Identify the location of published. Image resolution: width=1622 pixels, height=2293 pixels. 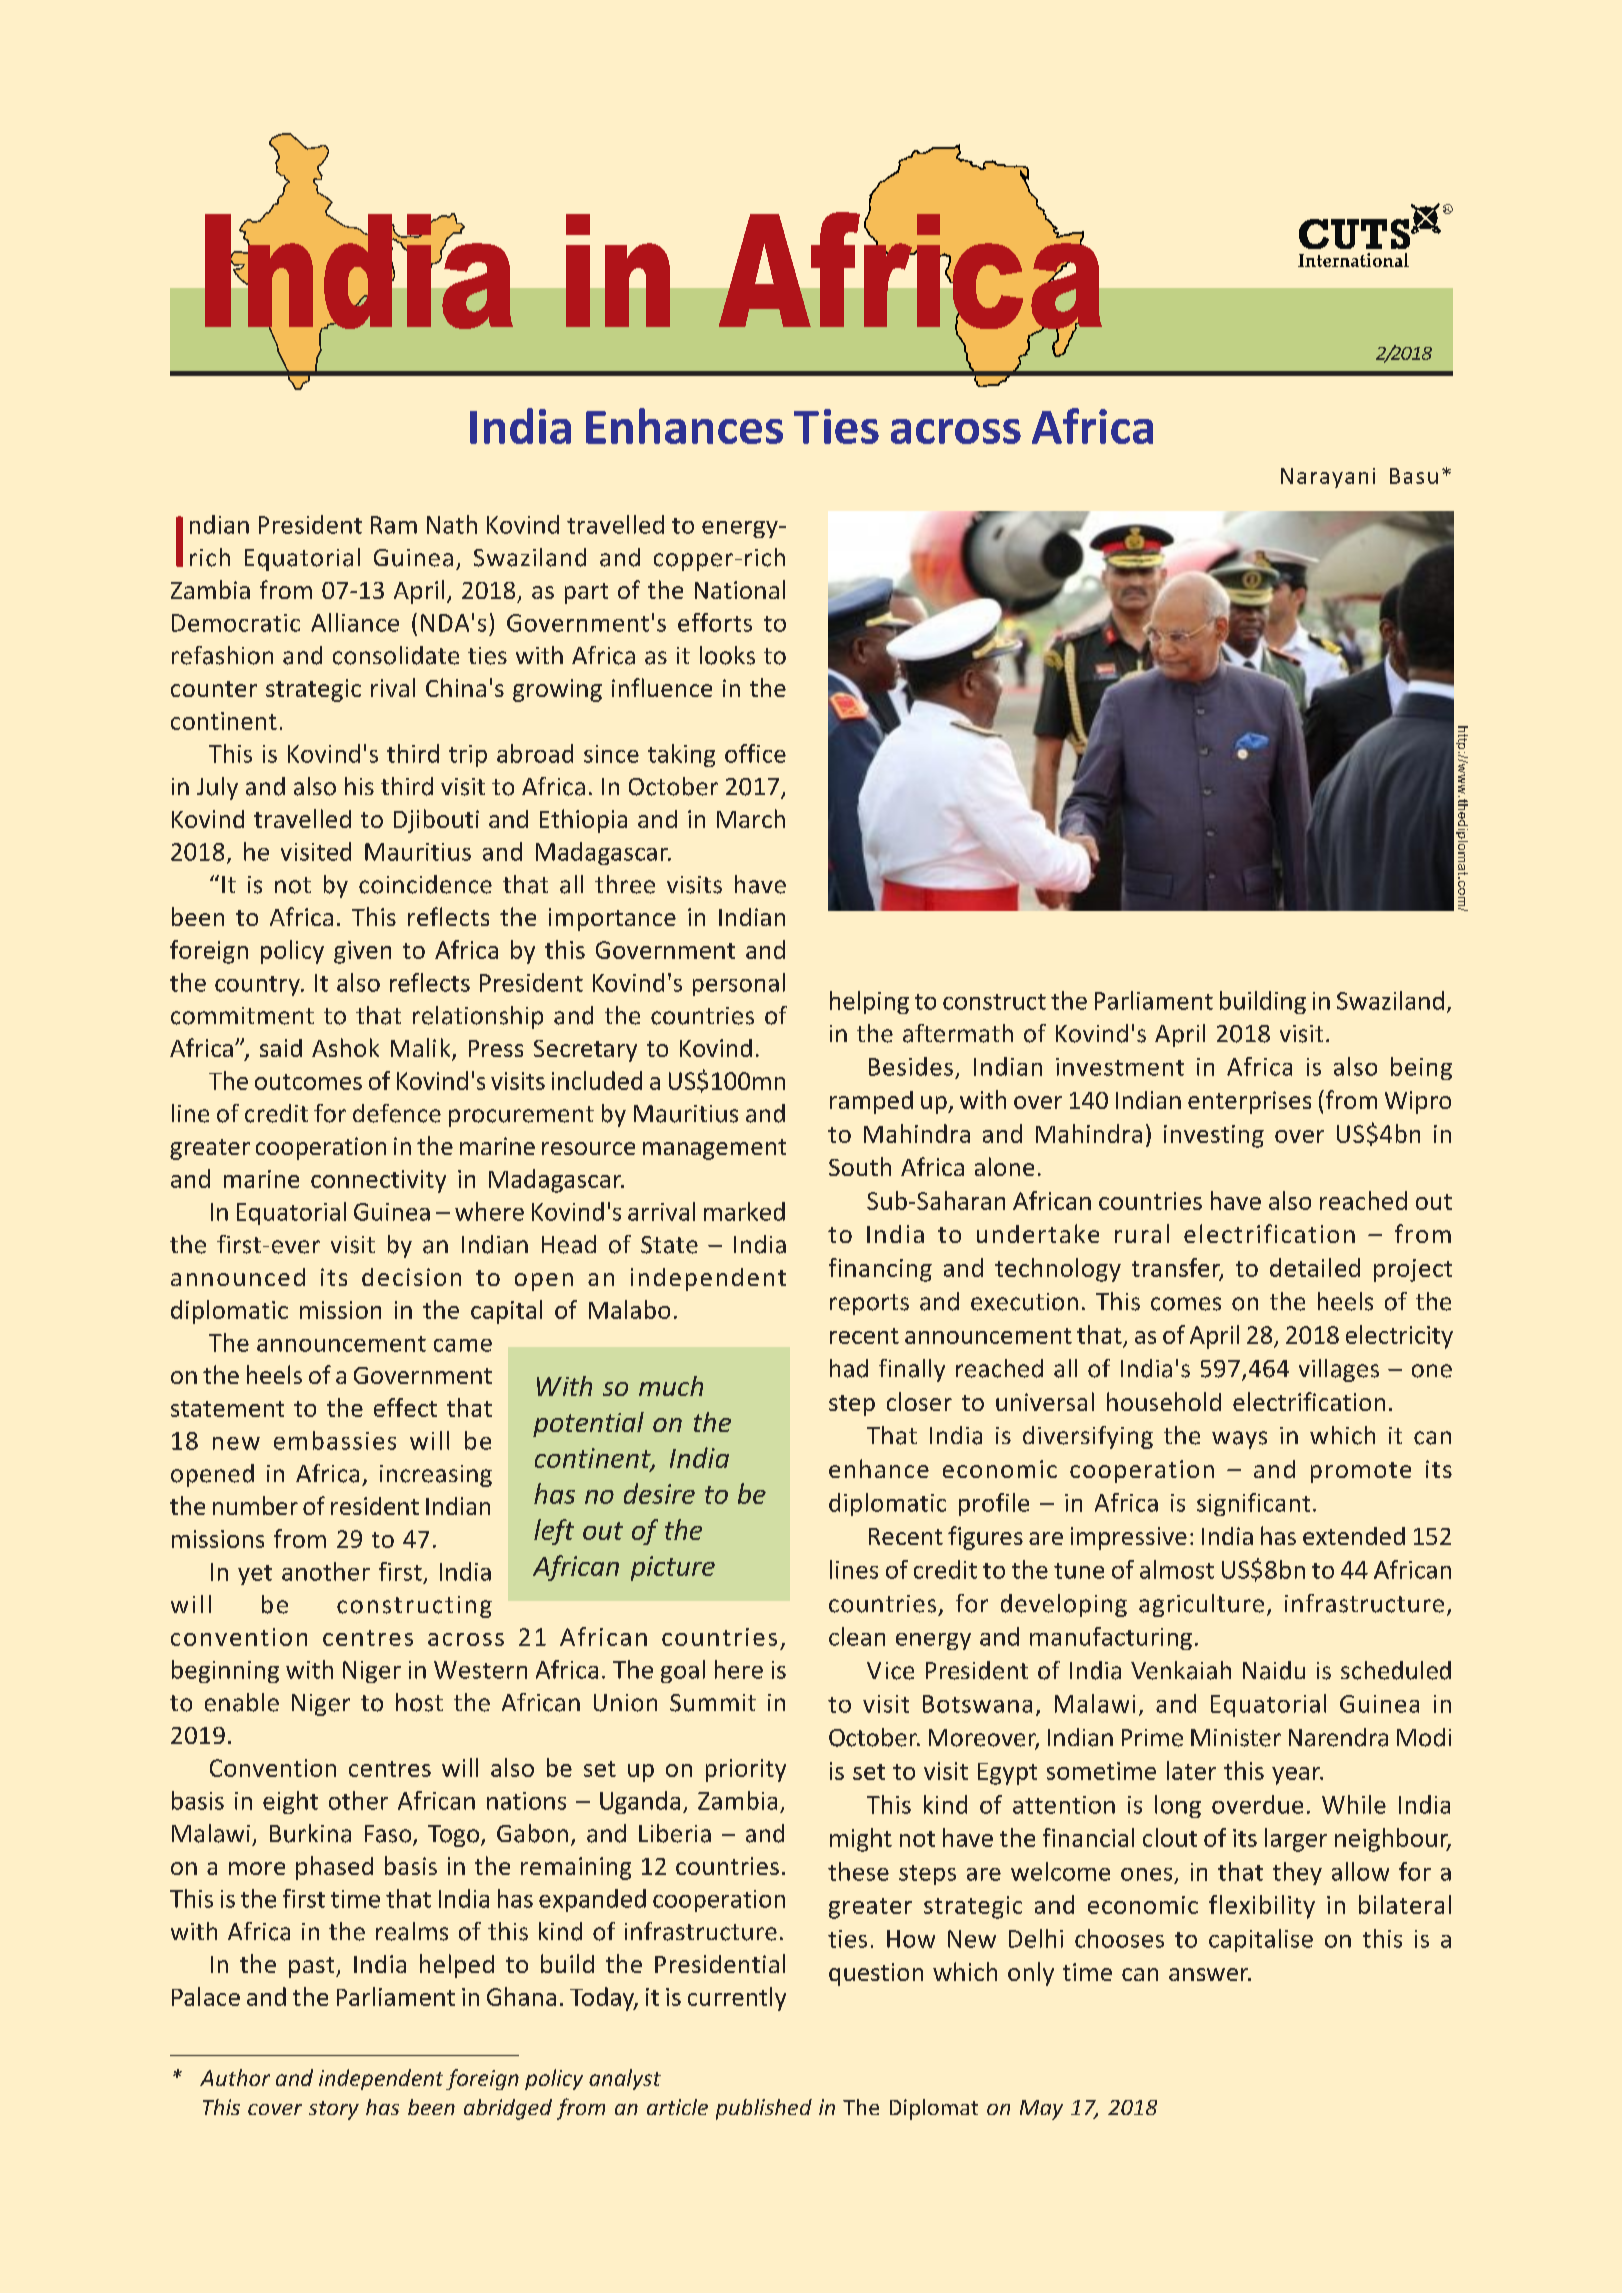
(764, 2109).
